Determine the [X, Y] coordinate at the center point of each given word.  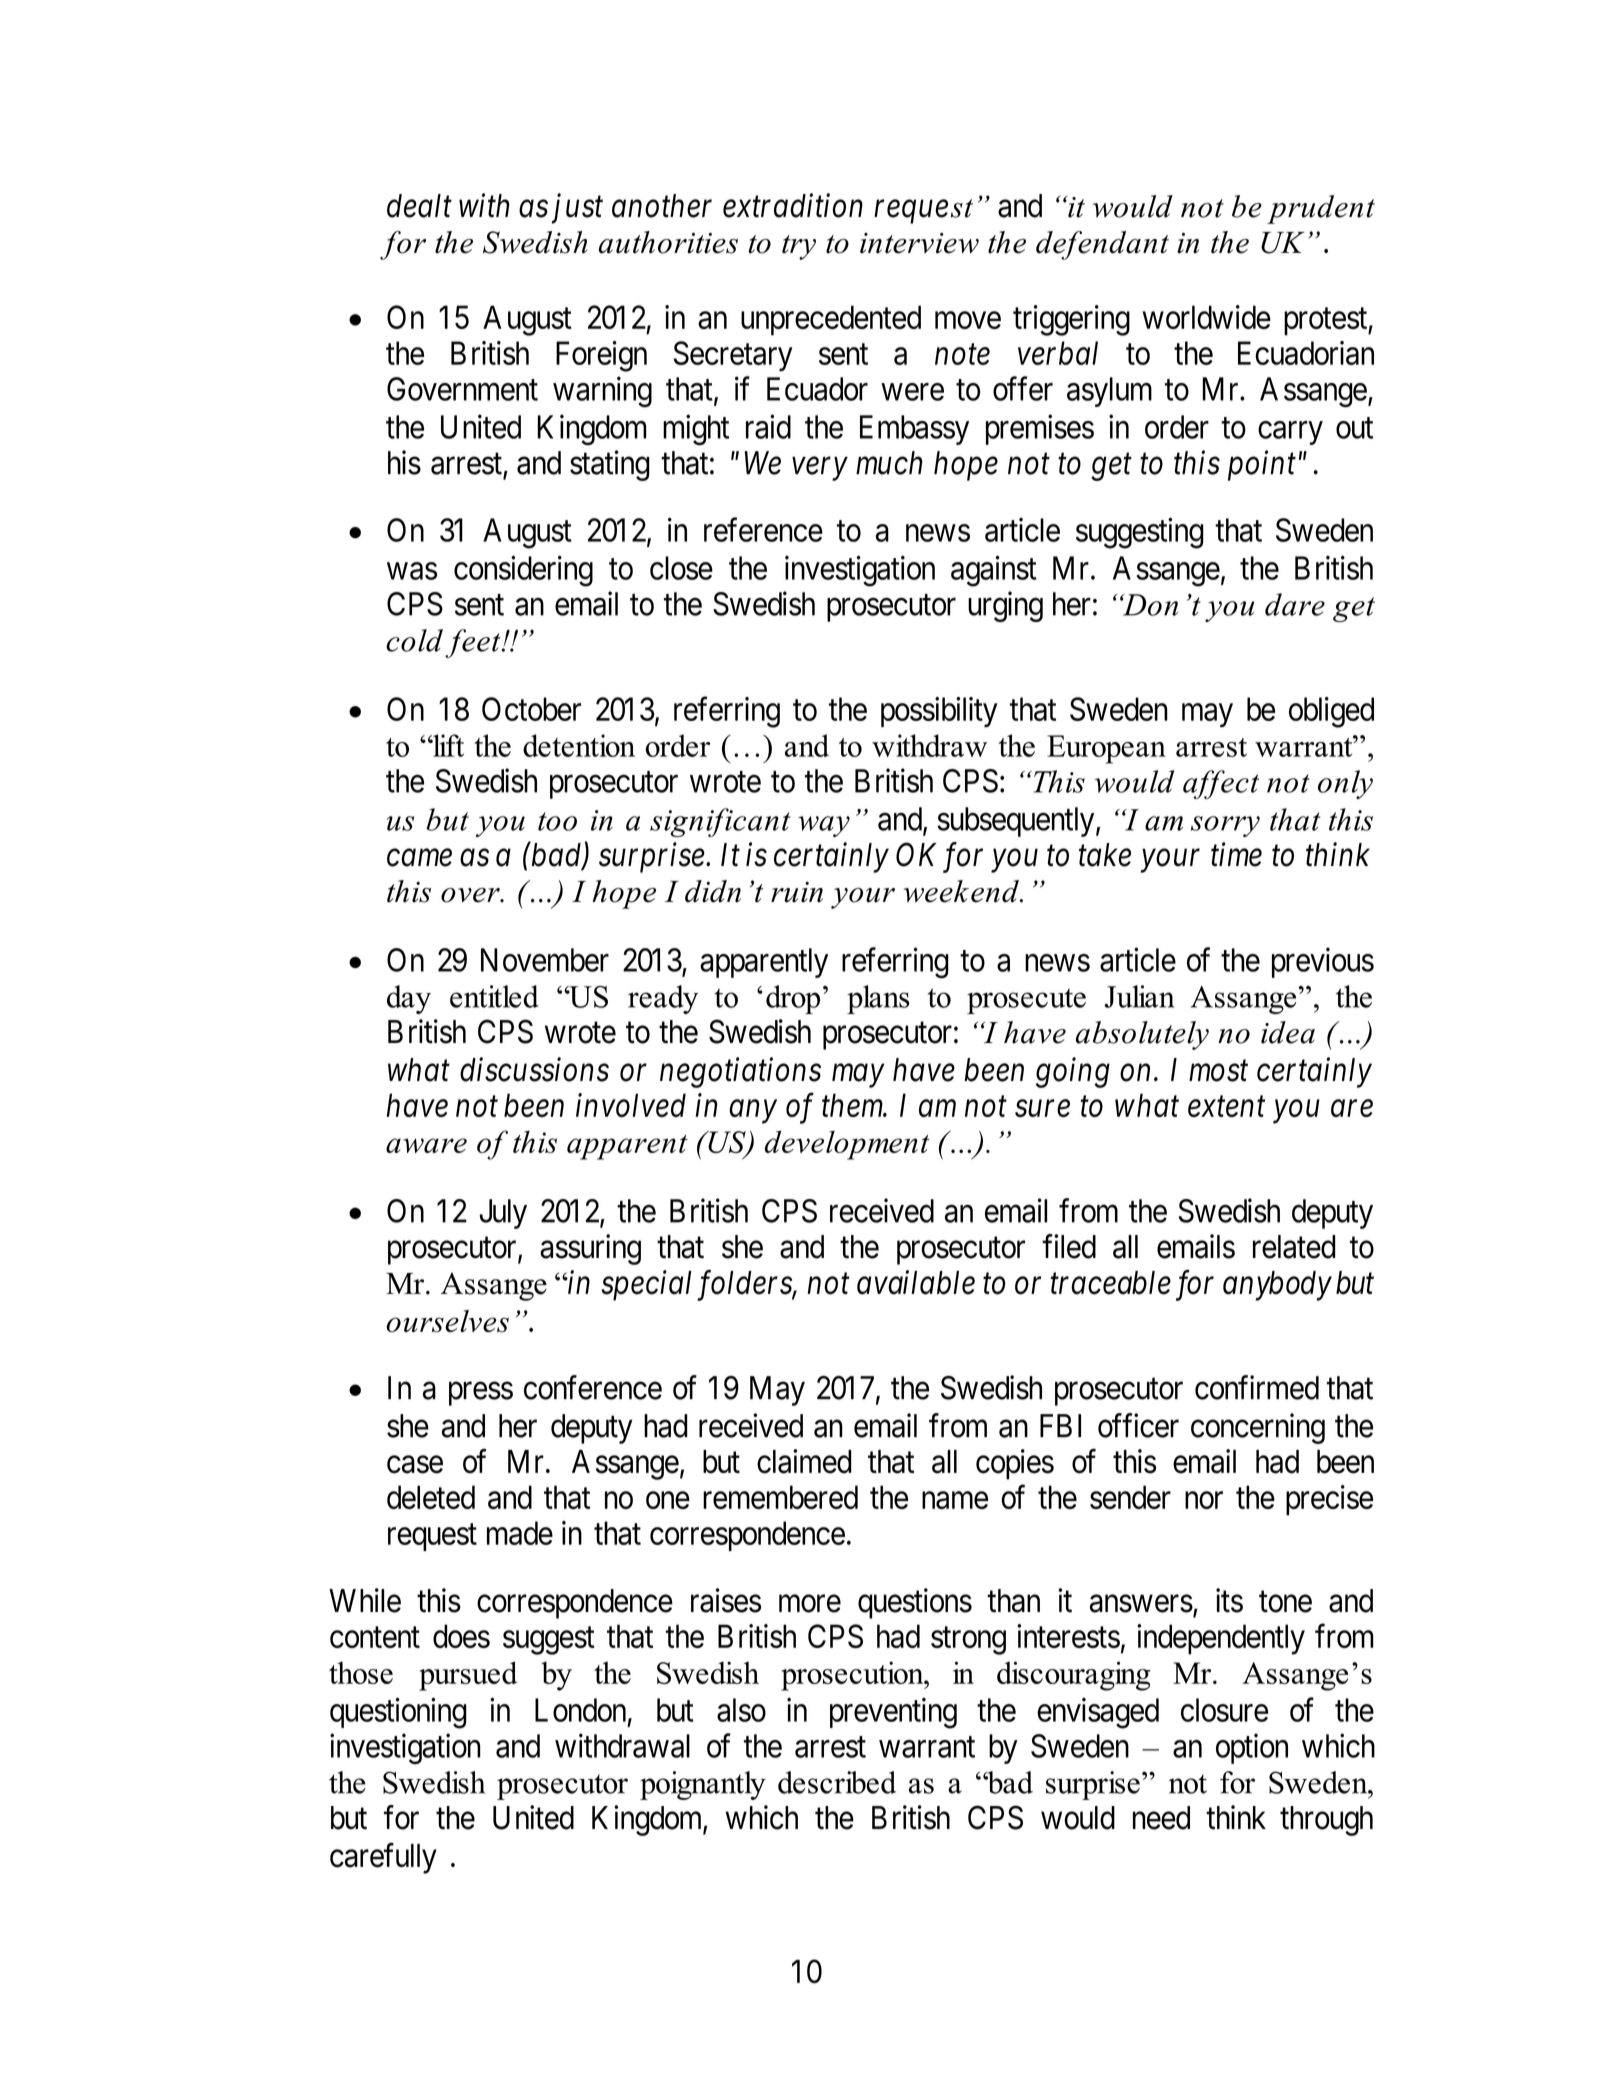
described [837, 1782]
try [799, 247]
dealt [419, 206]
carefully [383, 1858]
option [1252, 1748]
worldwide [1206, 317]
